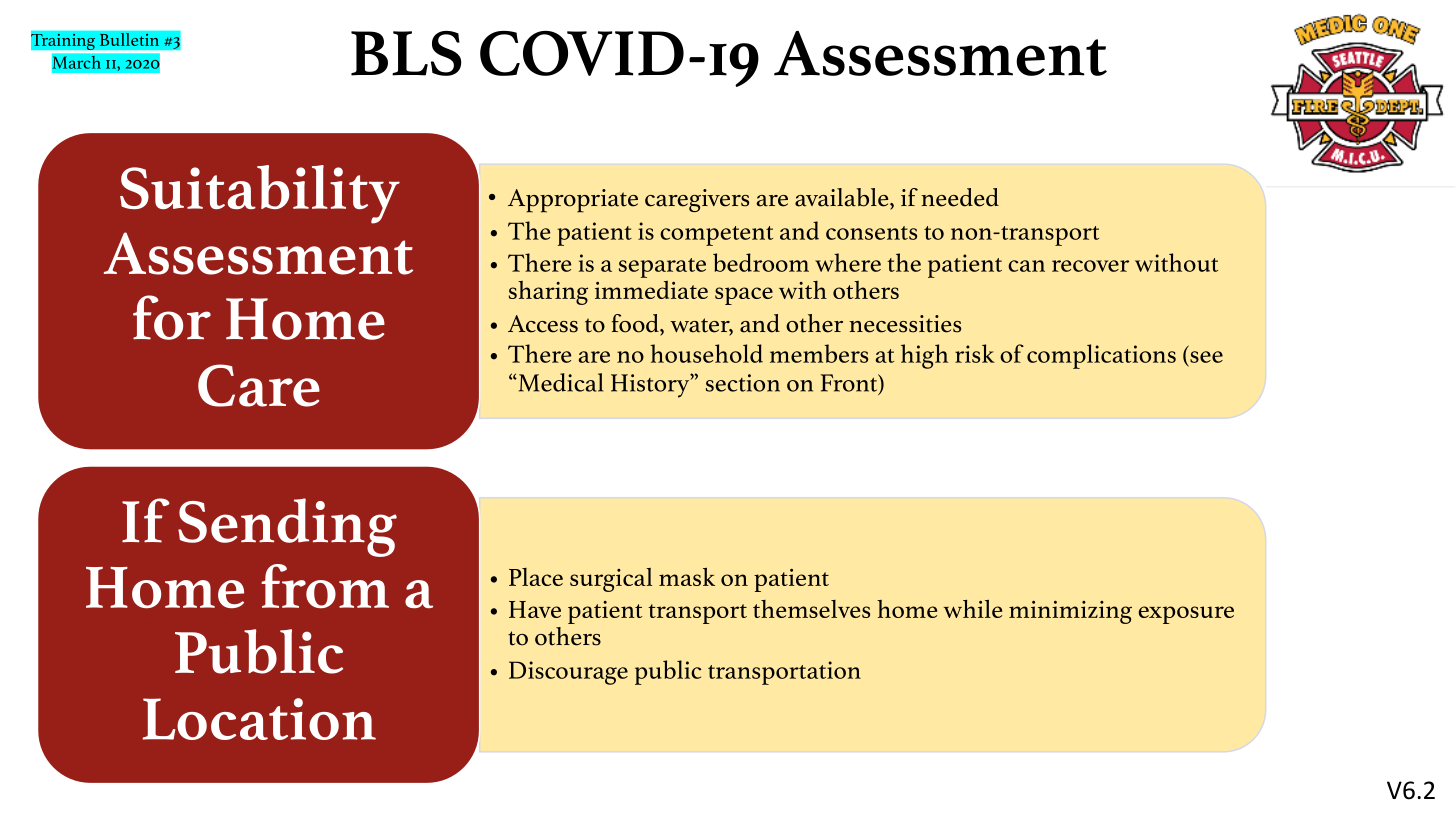 This page has height=819, width=1456. What do you see at coordinates (559, 382) in the page?
I see `Medical` at bounding box center [559, 382].
